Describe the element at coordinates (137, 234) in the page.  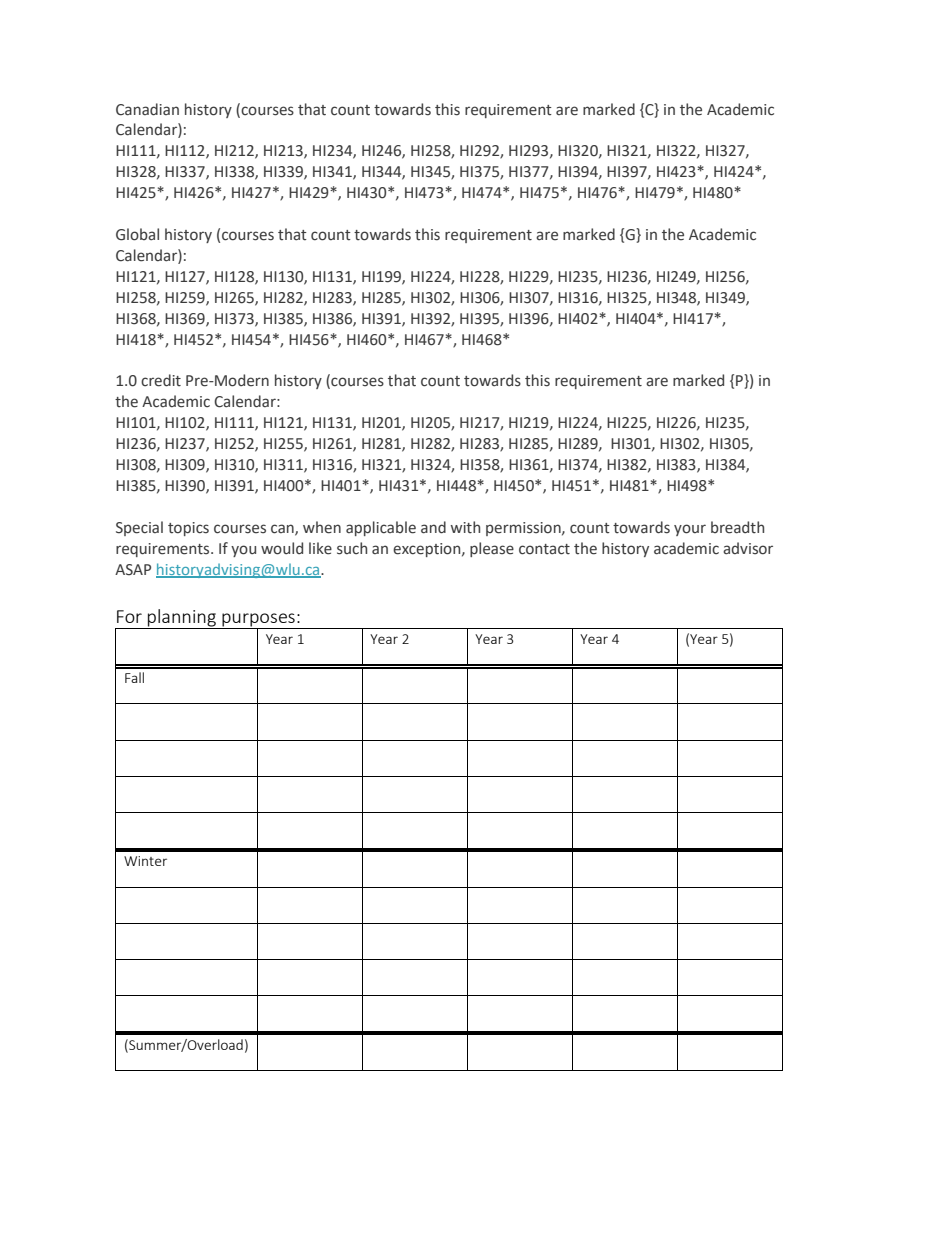
I see `Global` at that location.
